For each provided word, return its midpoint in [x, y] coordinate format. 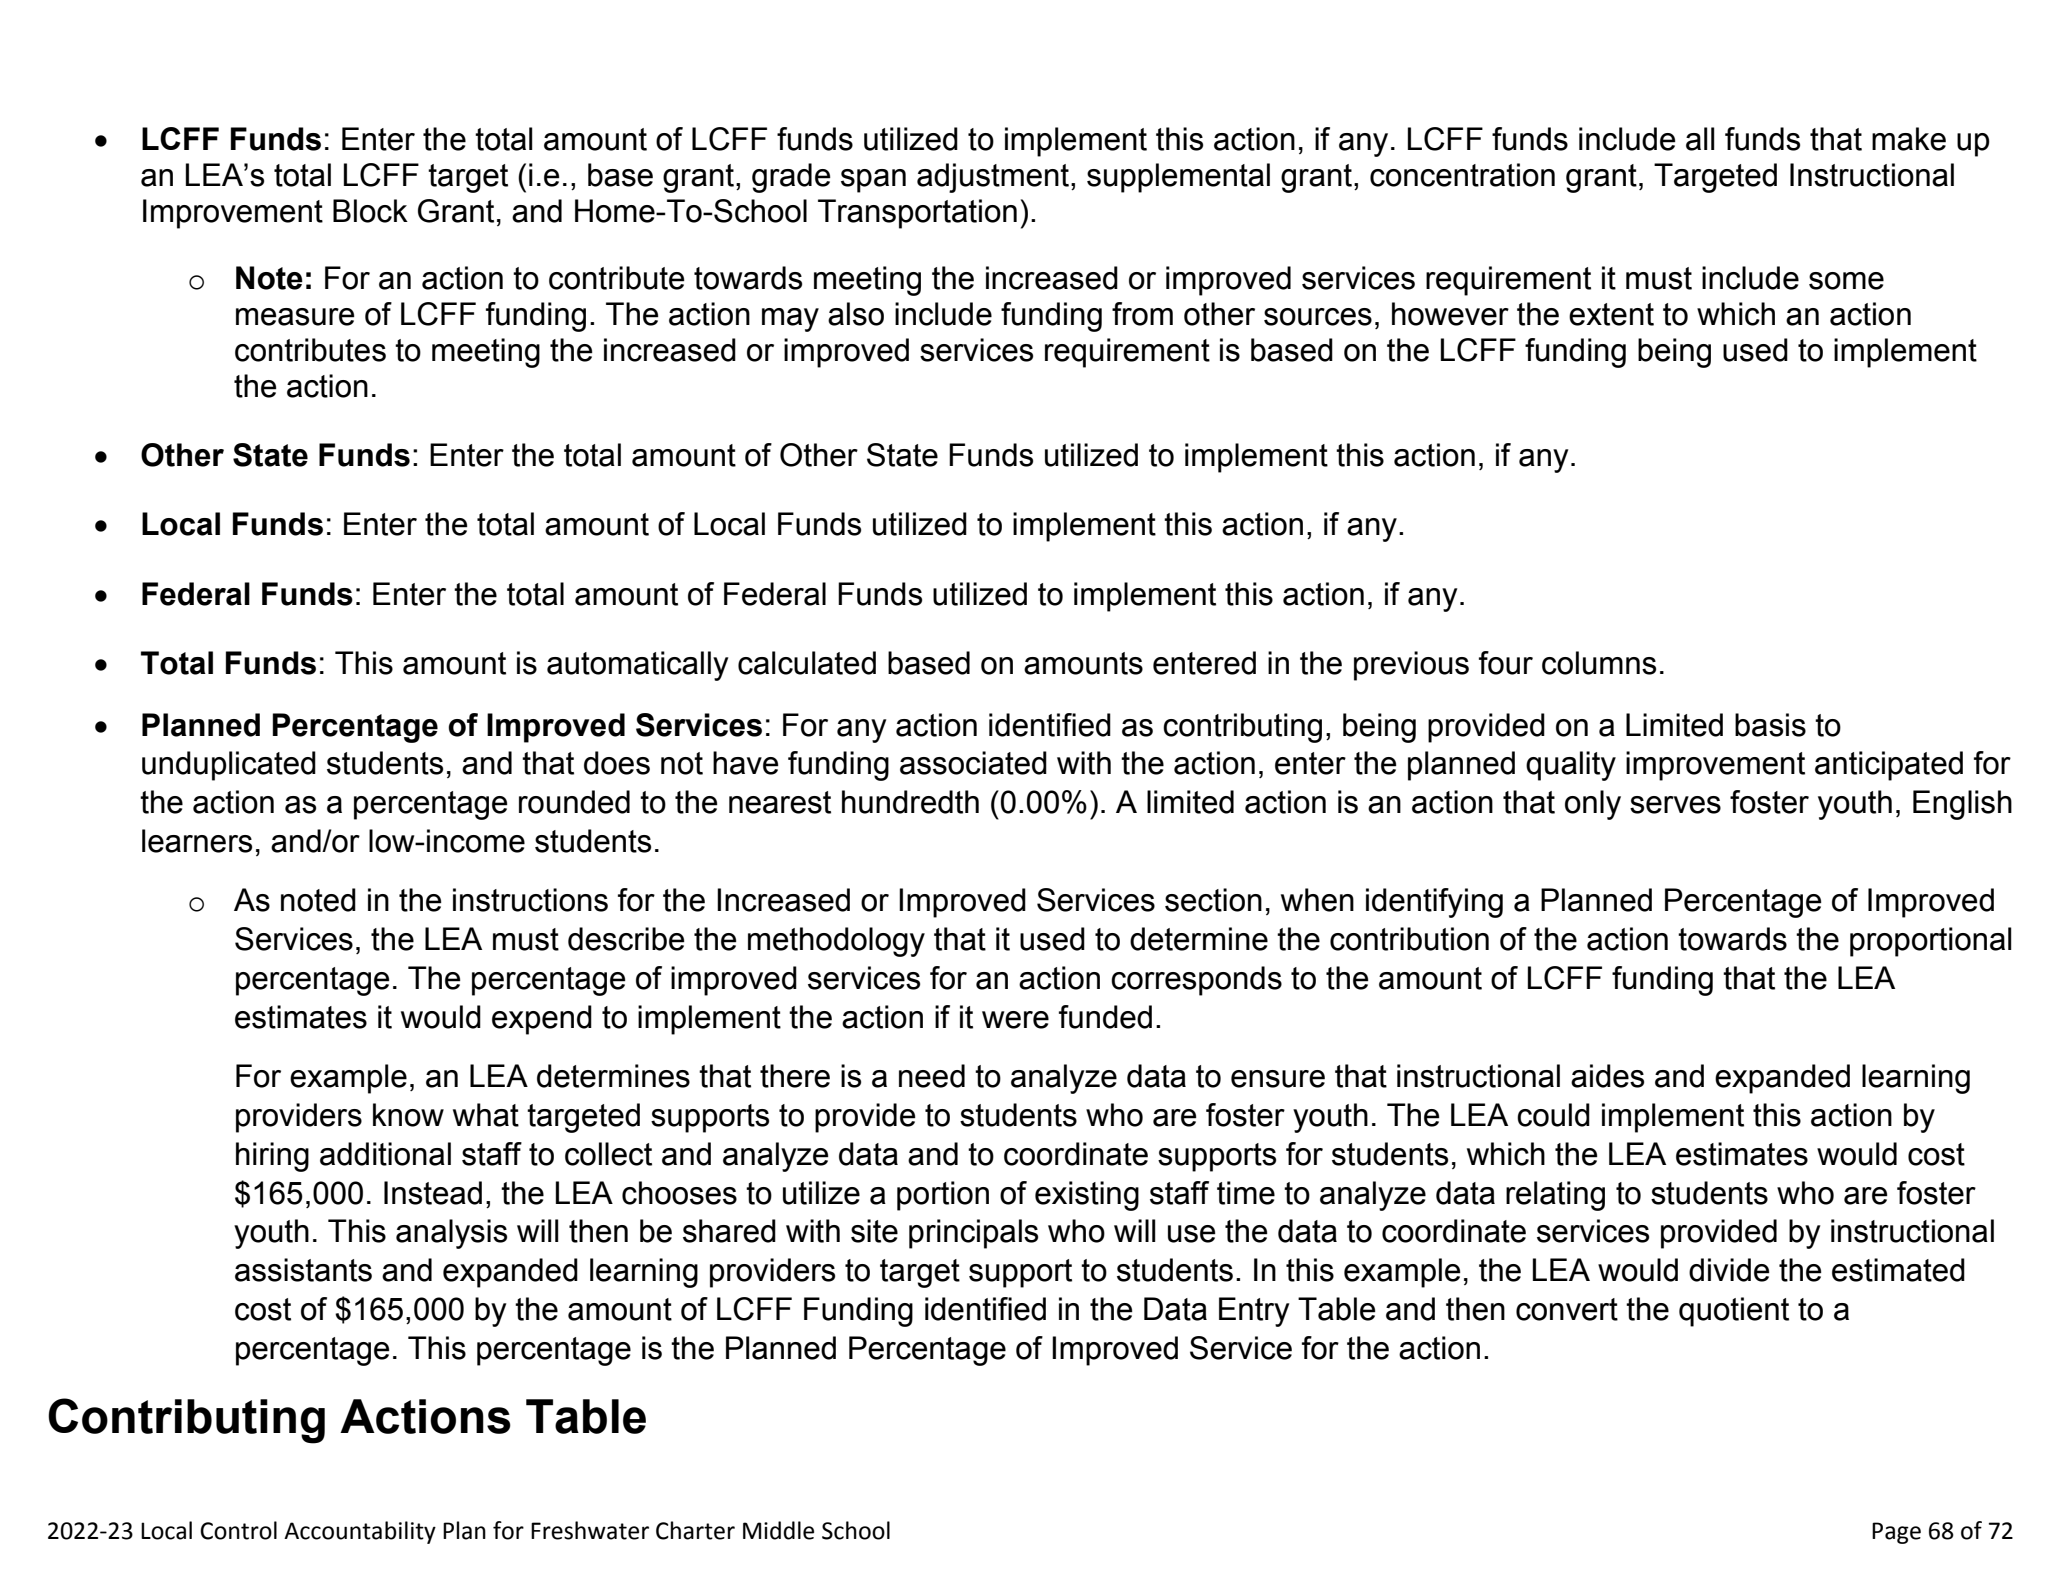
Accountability [360, 1532]
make [1909, 139]
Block [370, 211]
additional [385, 1154]
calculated [807, 663]
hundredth [910, 802]
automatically [637, 666]
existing [1087, 1196]
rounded [574, 802]
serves [1675, 805]
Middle [778, 1530]
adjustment [993, 178]
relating [1555, 1196]
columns [1599, 663]
